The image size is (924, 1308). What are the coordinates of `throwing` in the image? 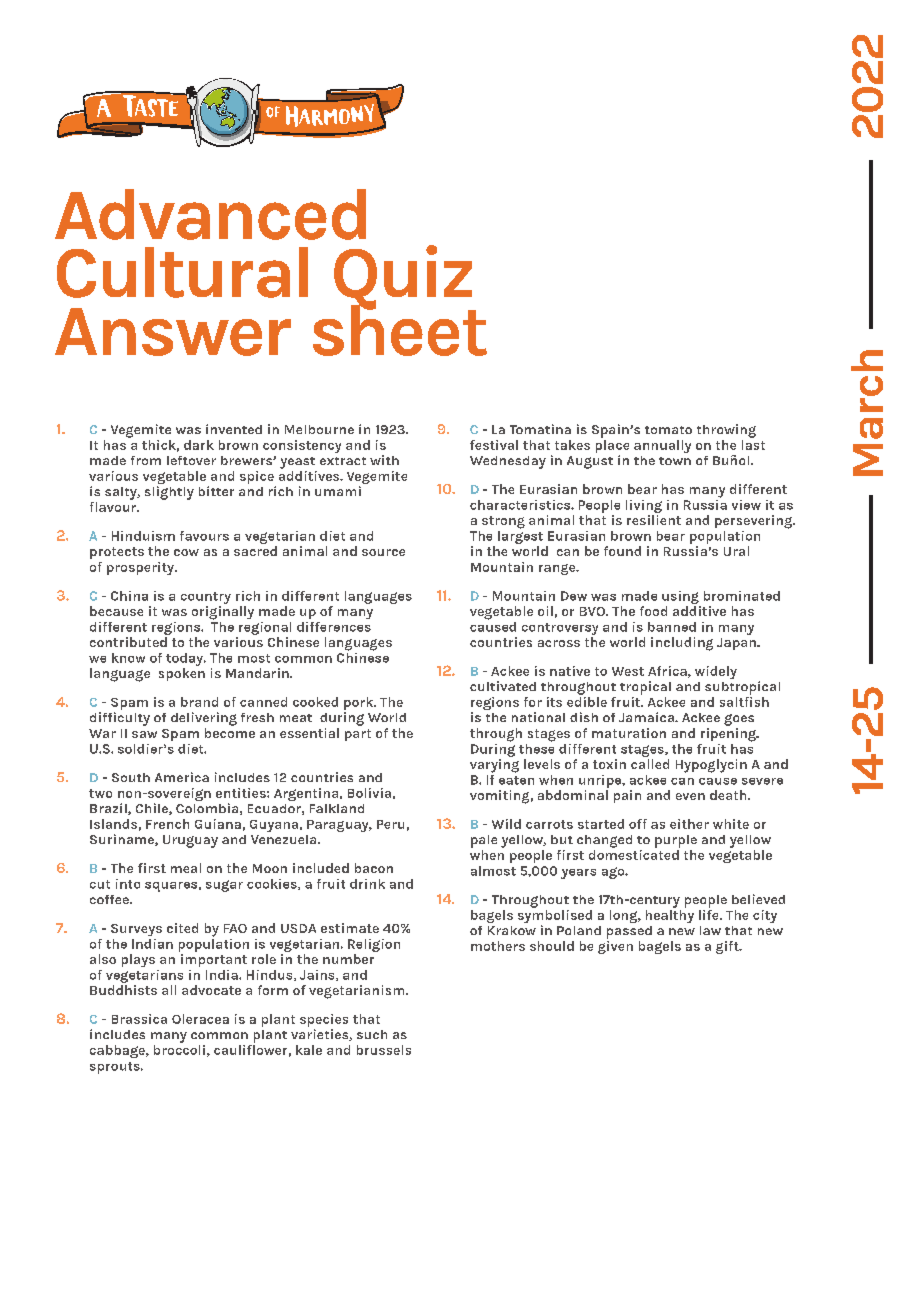 It's located at (726, 431).
